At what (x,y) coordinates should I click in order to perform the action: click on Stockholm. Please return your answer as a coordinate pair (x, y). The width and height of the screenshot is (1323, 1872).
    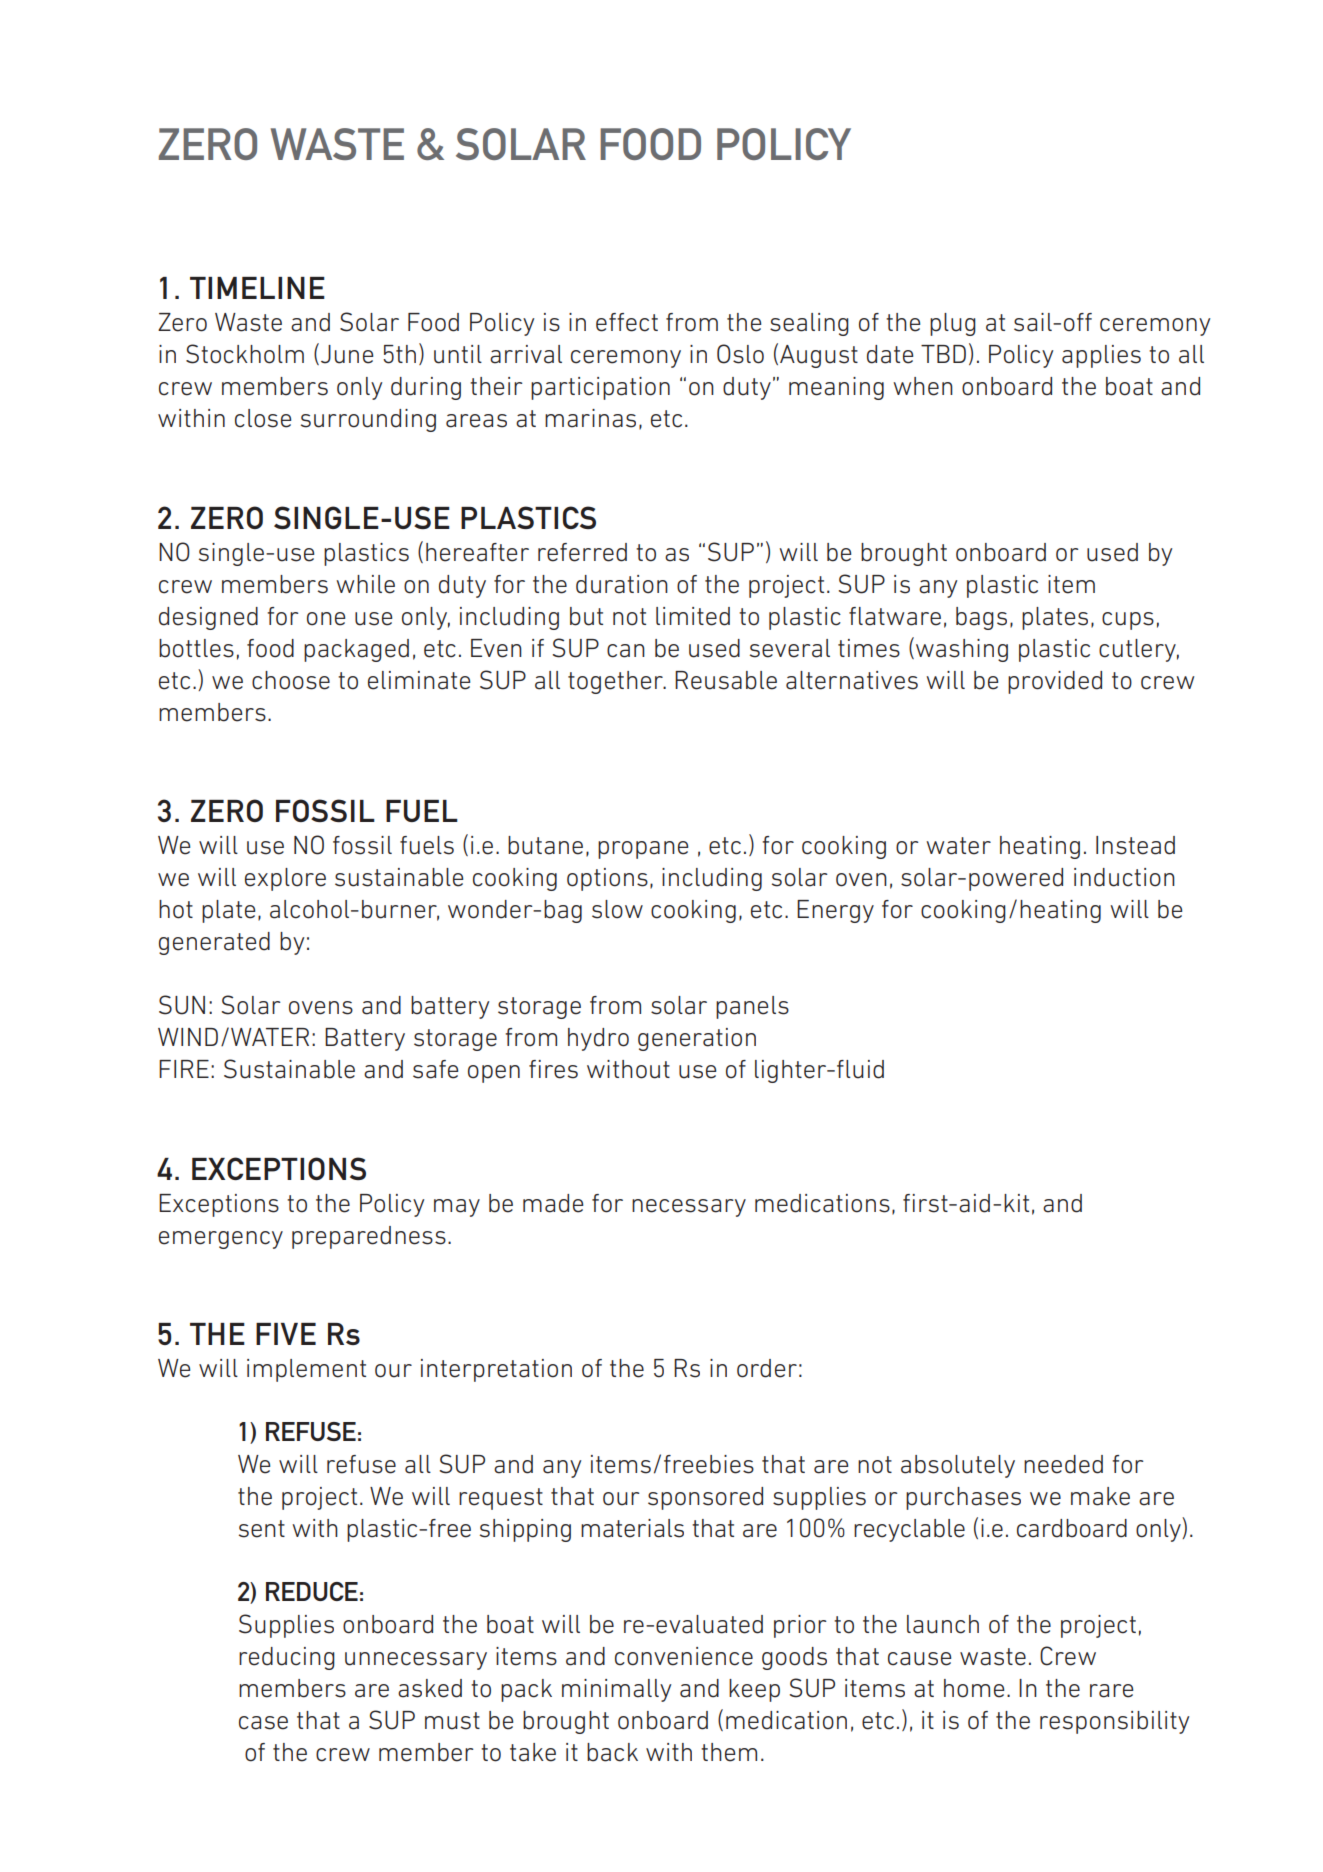
    Looking at the image, I should click on (245, 354).
